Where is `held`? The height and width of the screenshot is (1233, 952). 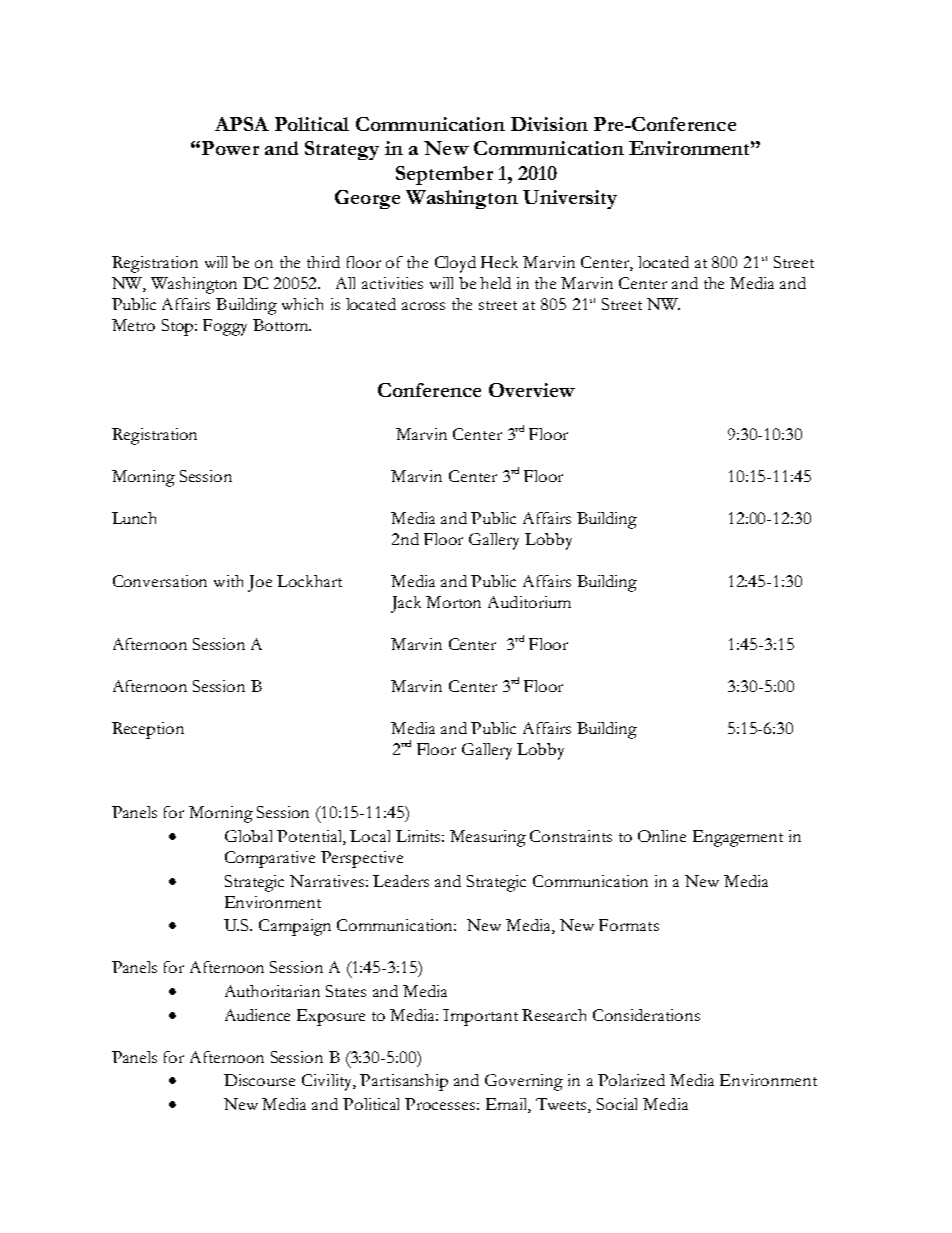 held is located at coordinates (495, 283).
